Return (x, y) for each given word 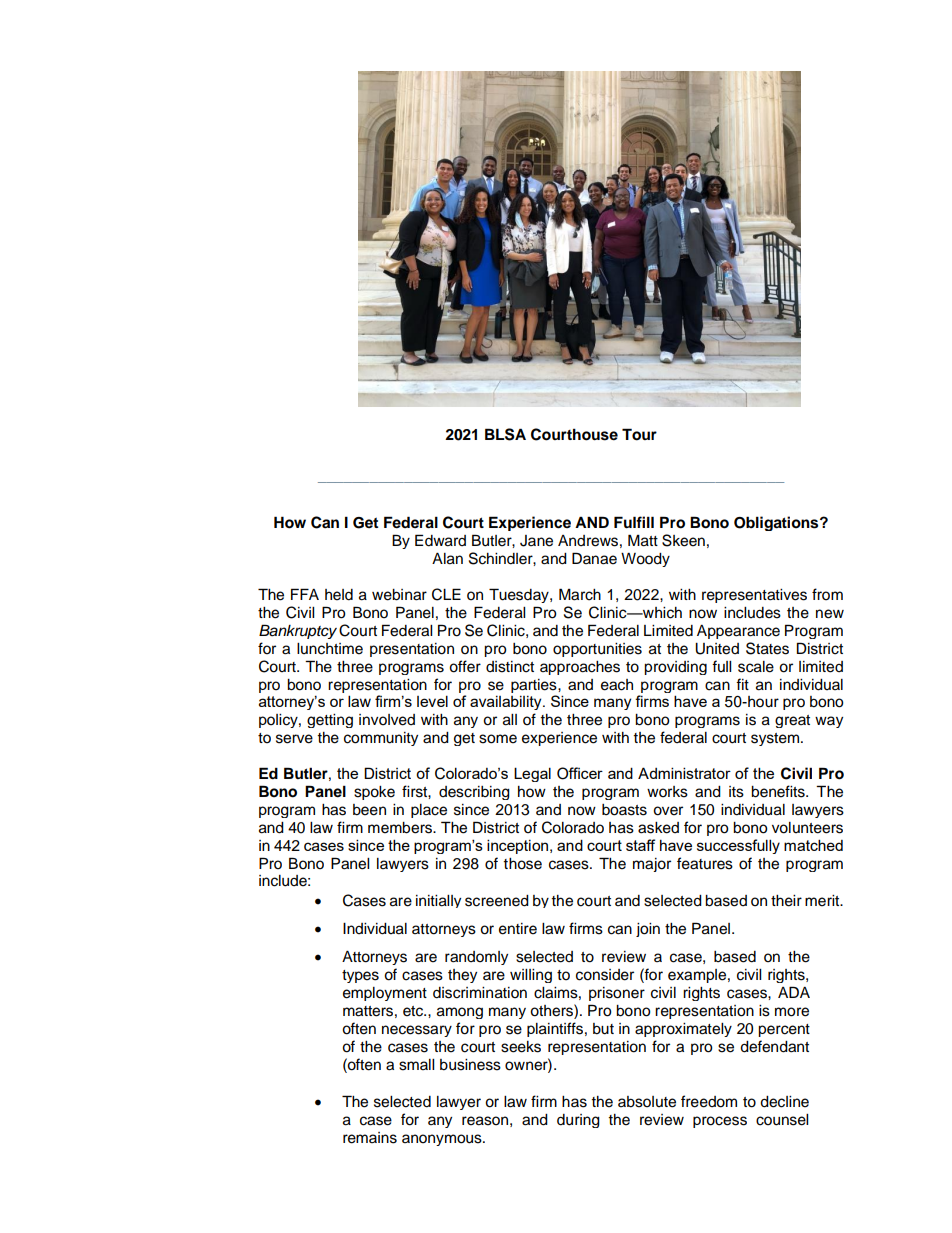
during (578, 1121)
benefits (779, 791)
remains (370, 1138)
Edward (440, 540)
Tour (639, 434)
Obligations (777, 523)
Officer (580, 773)
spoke (374, 793)
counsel (782, 1120)
